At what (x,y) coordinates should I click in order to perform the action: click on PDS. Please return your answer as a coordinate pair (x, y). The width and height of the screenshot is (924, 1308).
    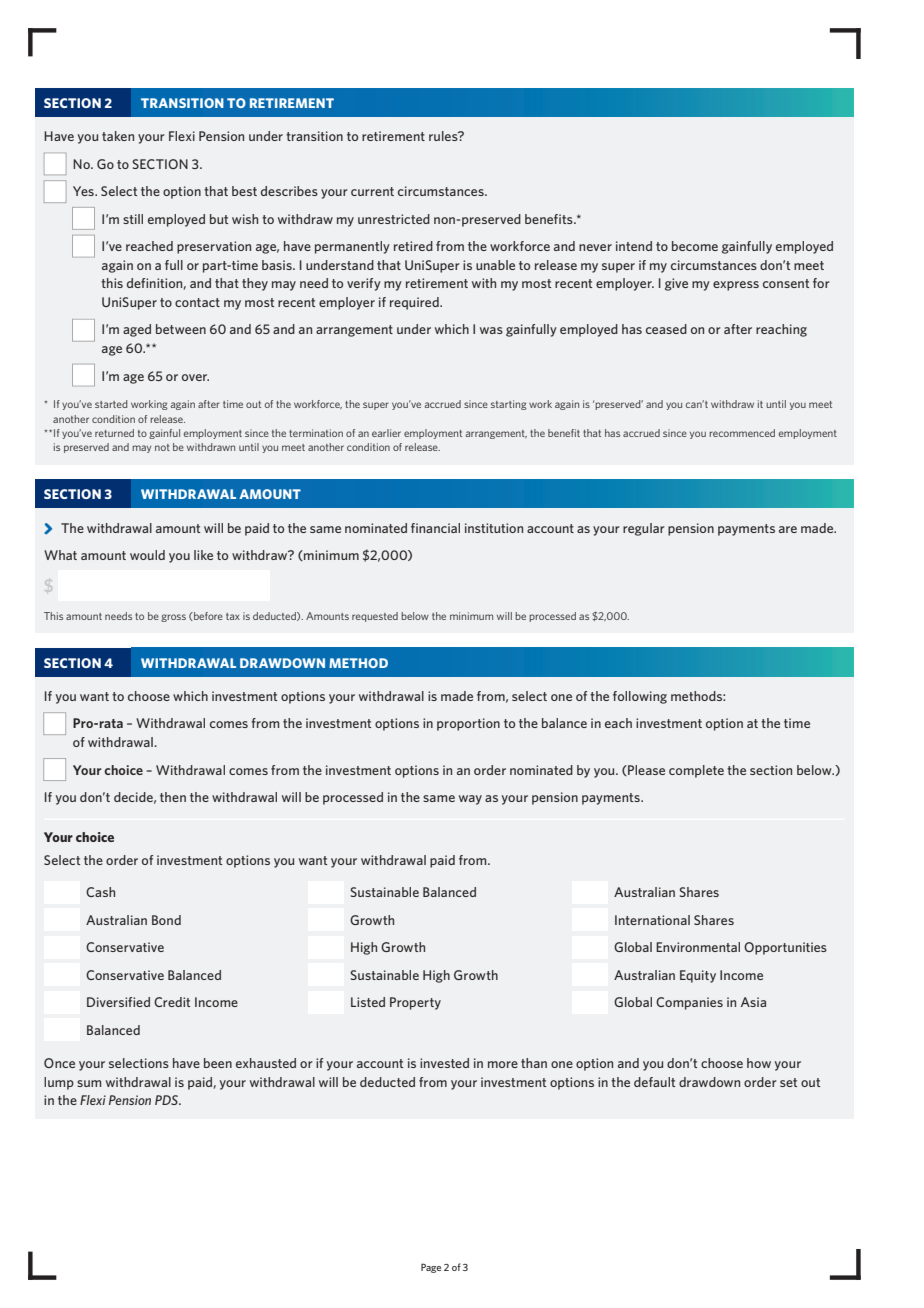
    Looking at the image, I should click on (167, 1100).
